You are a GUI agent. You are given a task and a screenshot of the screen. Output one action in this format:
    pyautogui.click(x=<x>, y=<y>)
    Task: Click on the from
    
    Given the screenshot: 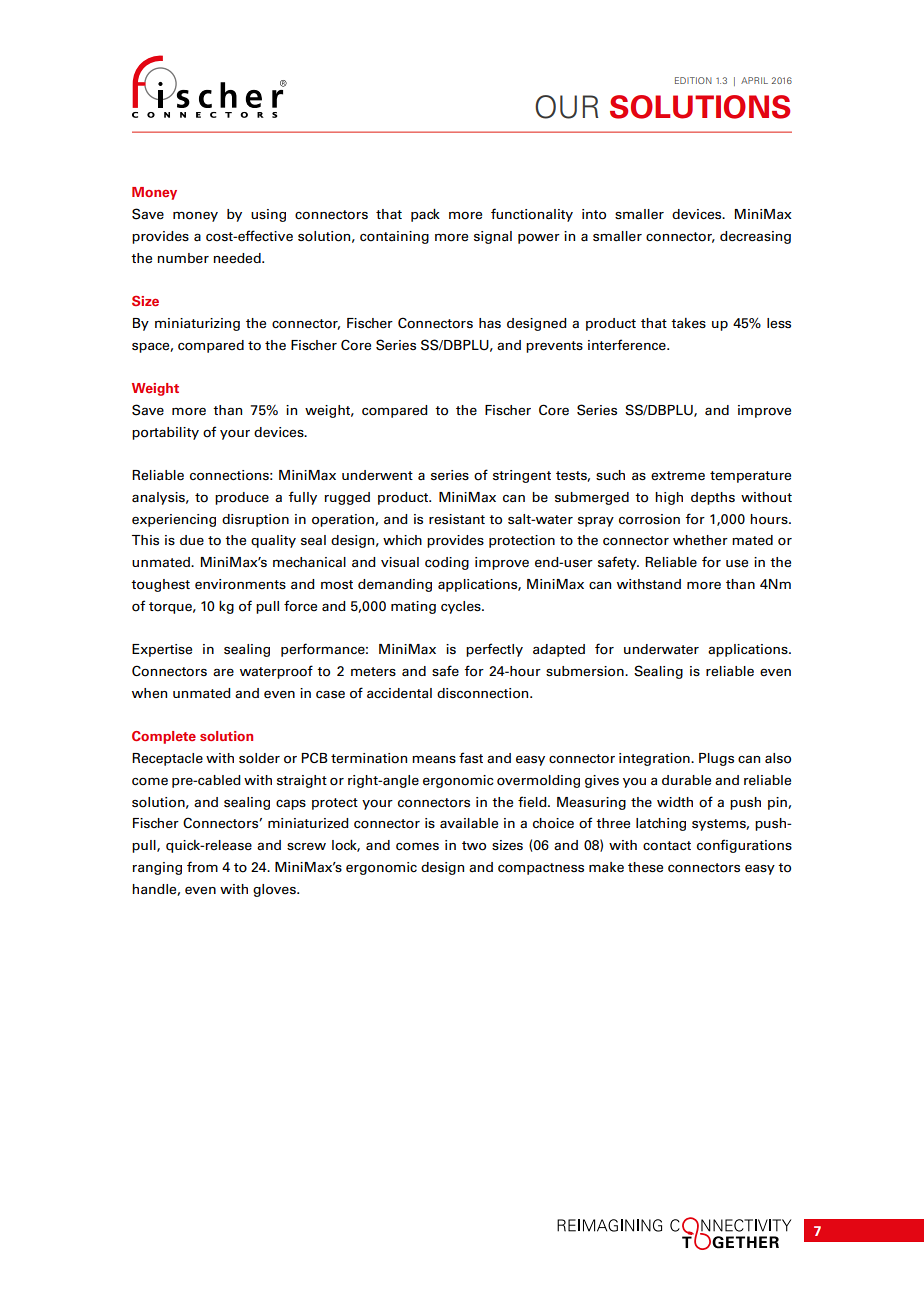 What is the action you would take?
    pyautogui.click(x=202, y=867)
